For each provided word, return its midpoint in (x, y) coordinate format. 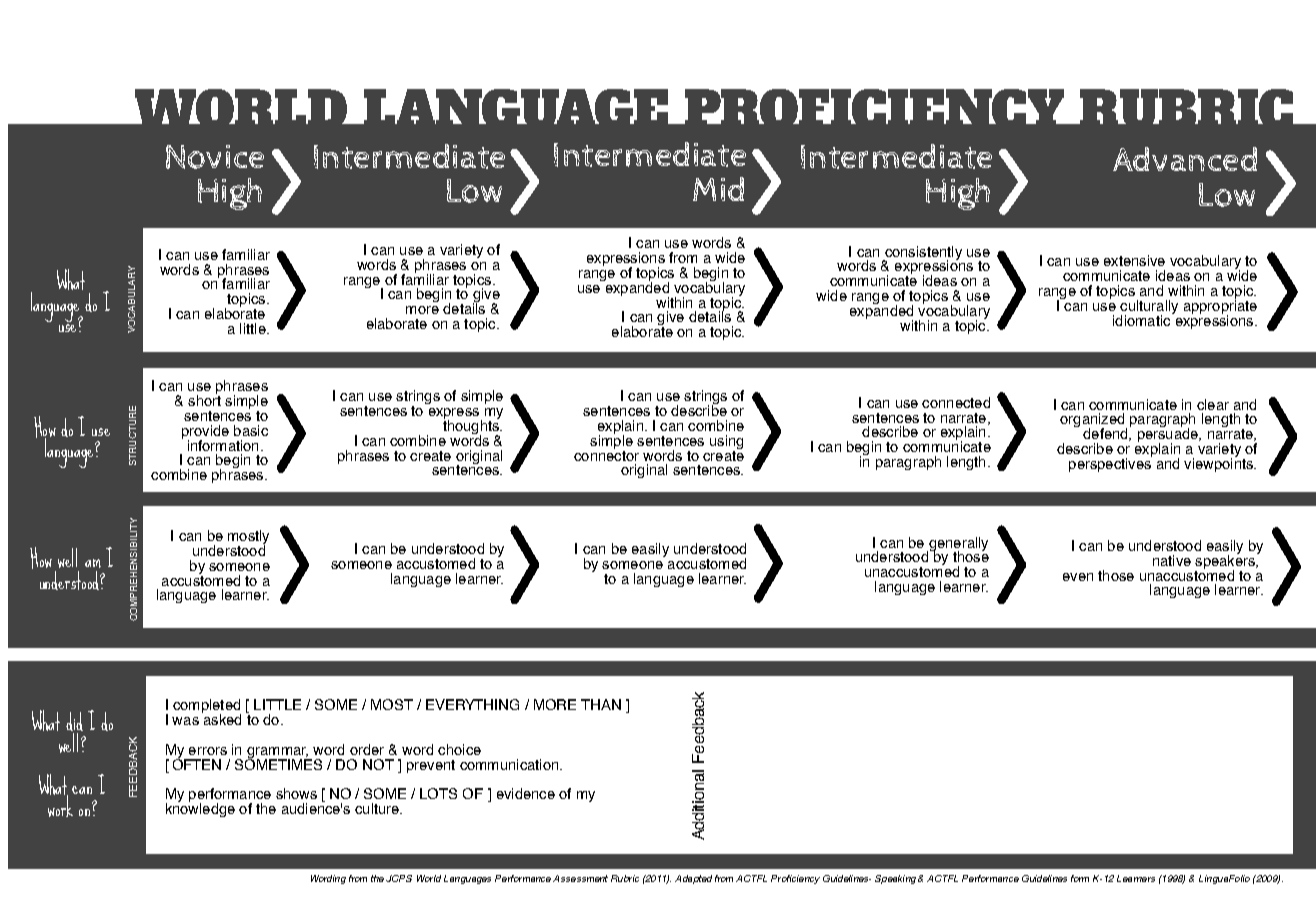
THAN (601, 704)
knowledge (200, 809)
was (185, 721)
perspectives (1110, 463)
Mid (718, 189)
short (204, 399)
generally (957, 545)
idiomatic (1143, 319)
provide (205, 433)
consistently (922, 254)
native (1172, 560)
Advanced (1185, 159)
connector (606, 454)
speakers (1226, 562)
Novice (215, 157)
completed (207, 707)
